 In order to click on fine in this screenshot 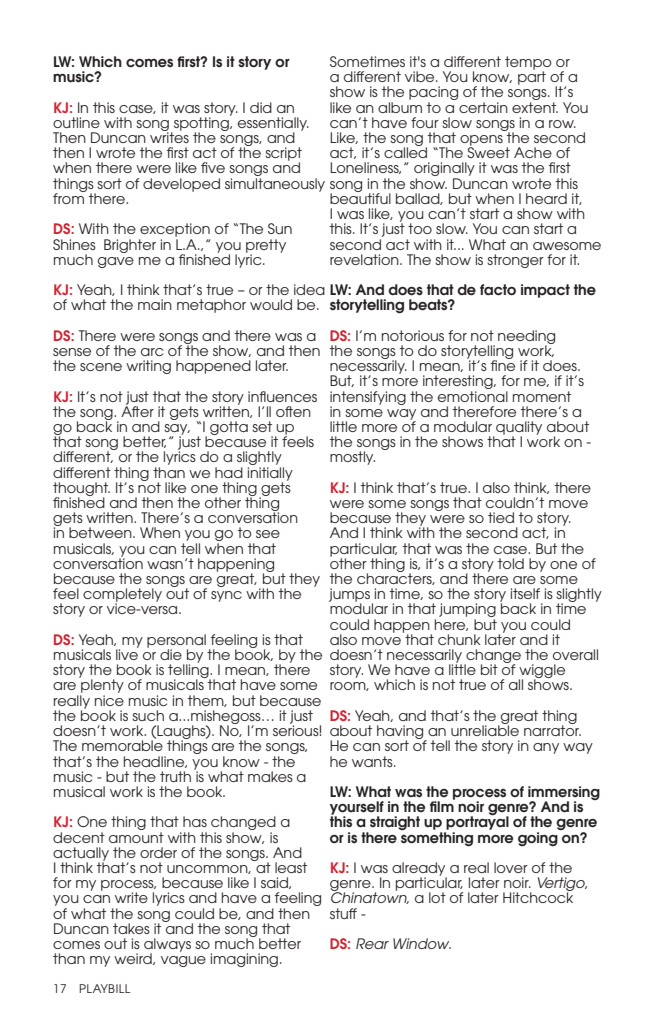, I will do `click(503, 364)`.
